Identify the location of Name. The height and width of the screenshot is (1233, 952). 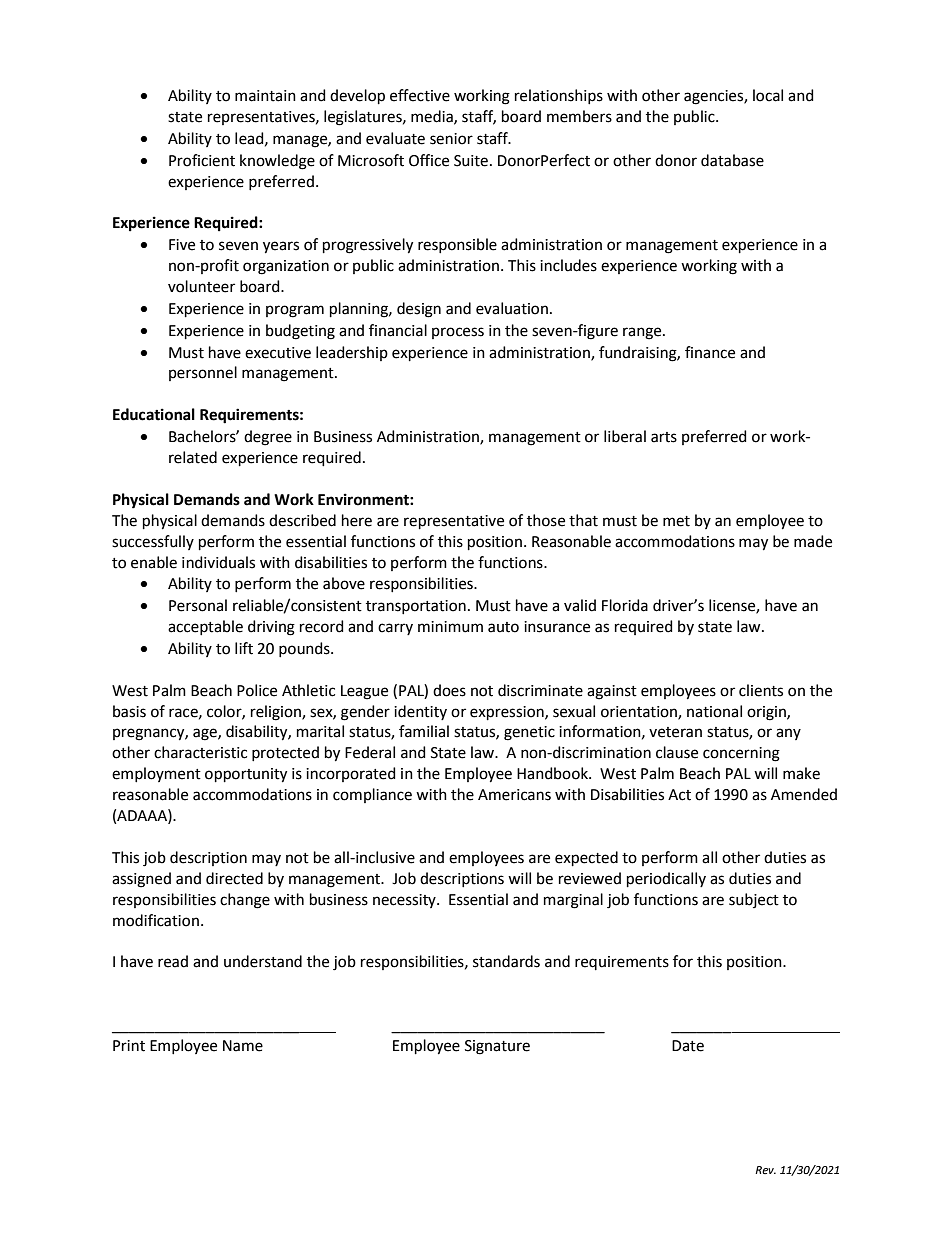
(243, 1046).
